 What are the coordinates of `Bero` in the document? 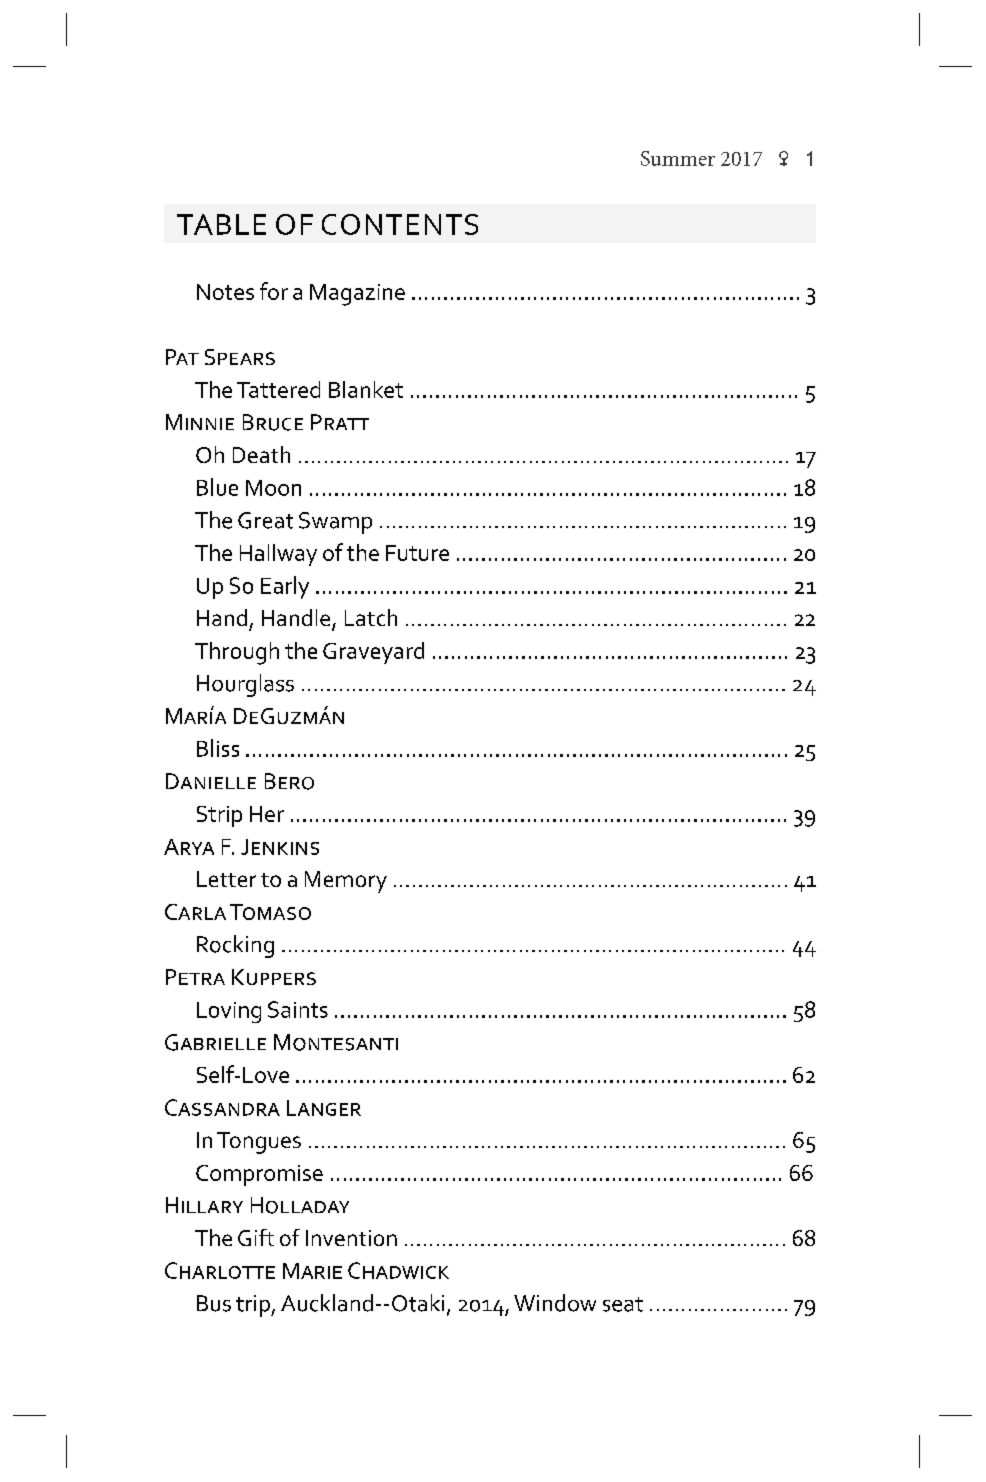 It's located at (289, 781).
